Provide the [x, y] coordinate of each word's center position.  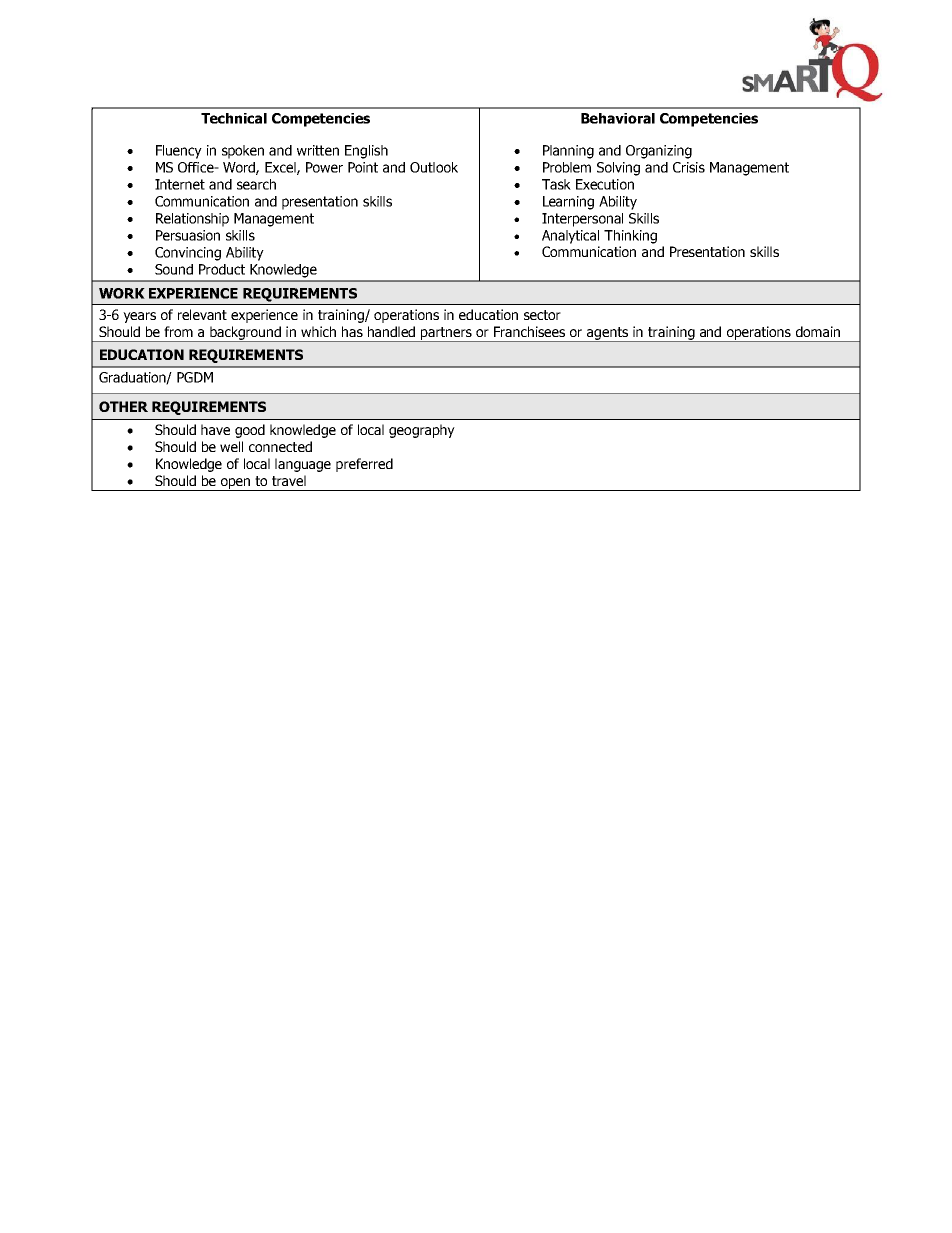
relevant [202, 314]
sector [542, 315]
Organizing [659, 152]
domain [818, 331]
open [236, 484]
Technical [234, 118]
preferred [364, 465]
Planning [568, 152]
